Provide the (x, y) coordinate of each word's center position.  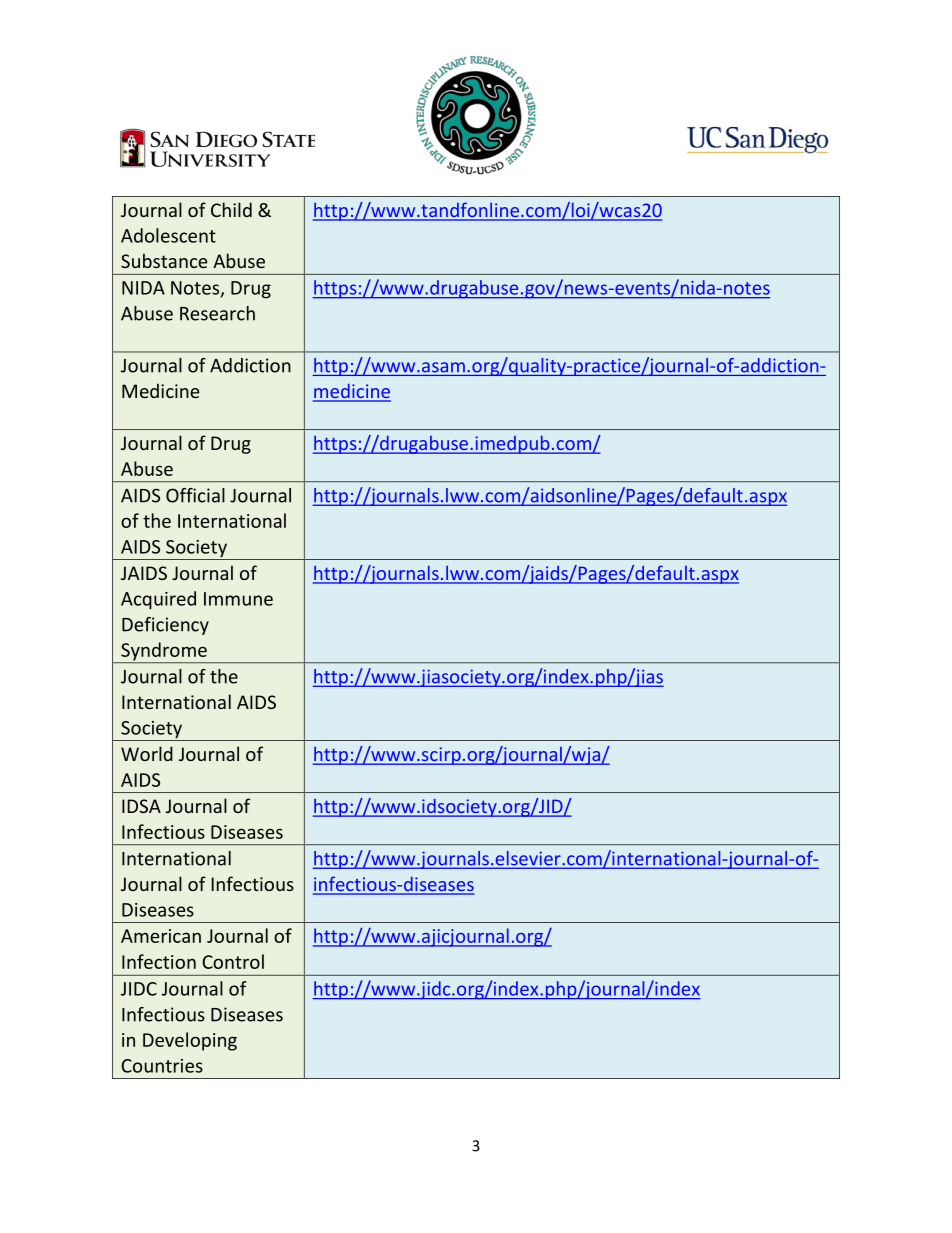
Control (233, 961)
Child (231, 209)
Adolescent (168, 235)
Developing (190, 1041)
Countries (162, 1066)
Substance (164, 260)
